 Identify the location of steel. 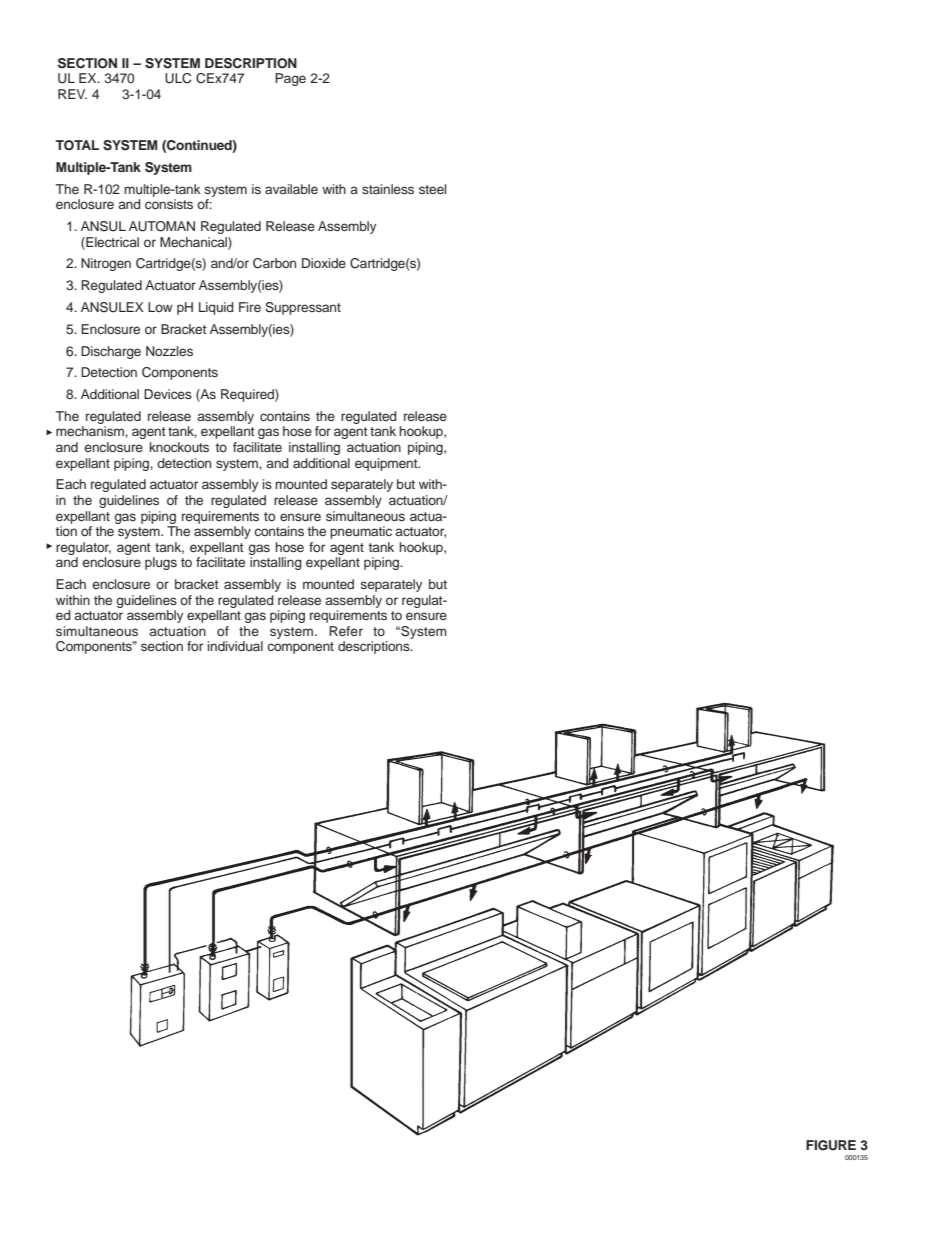
(433, 189).
